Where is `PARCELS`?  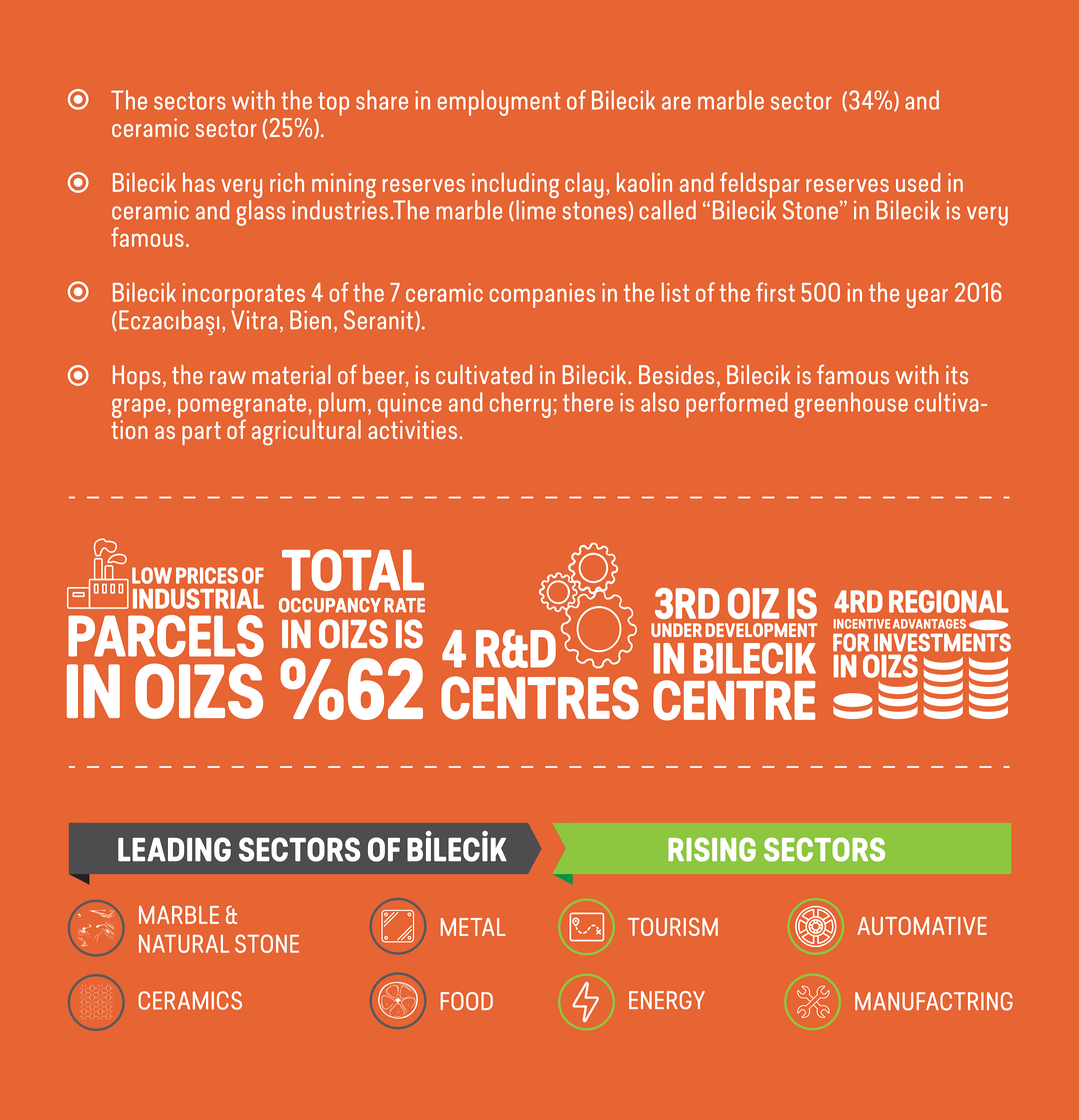 PARCELS is located at coordinates (166, 636).
